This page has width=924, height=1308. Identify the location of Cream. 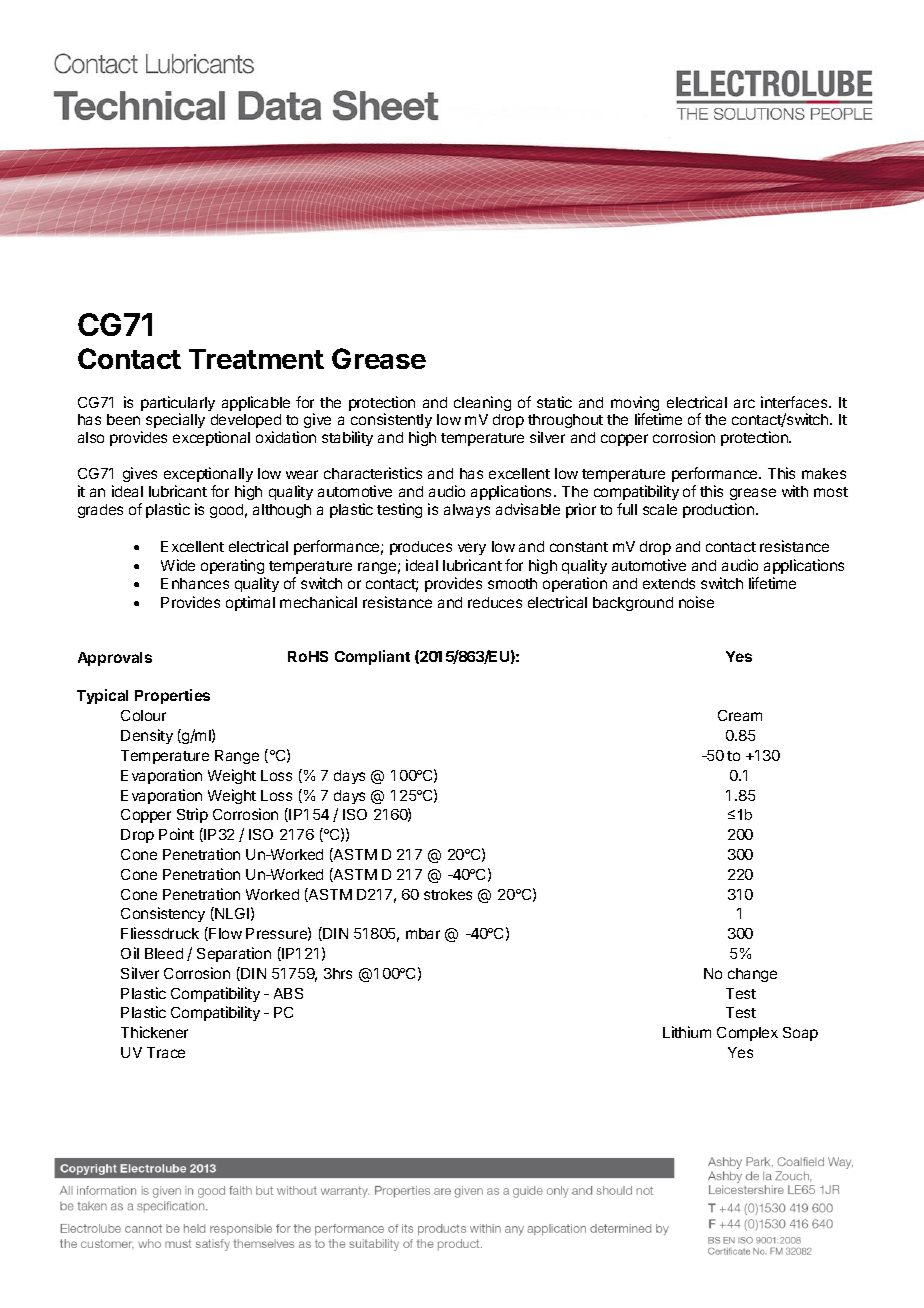
(740, 715).
